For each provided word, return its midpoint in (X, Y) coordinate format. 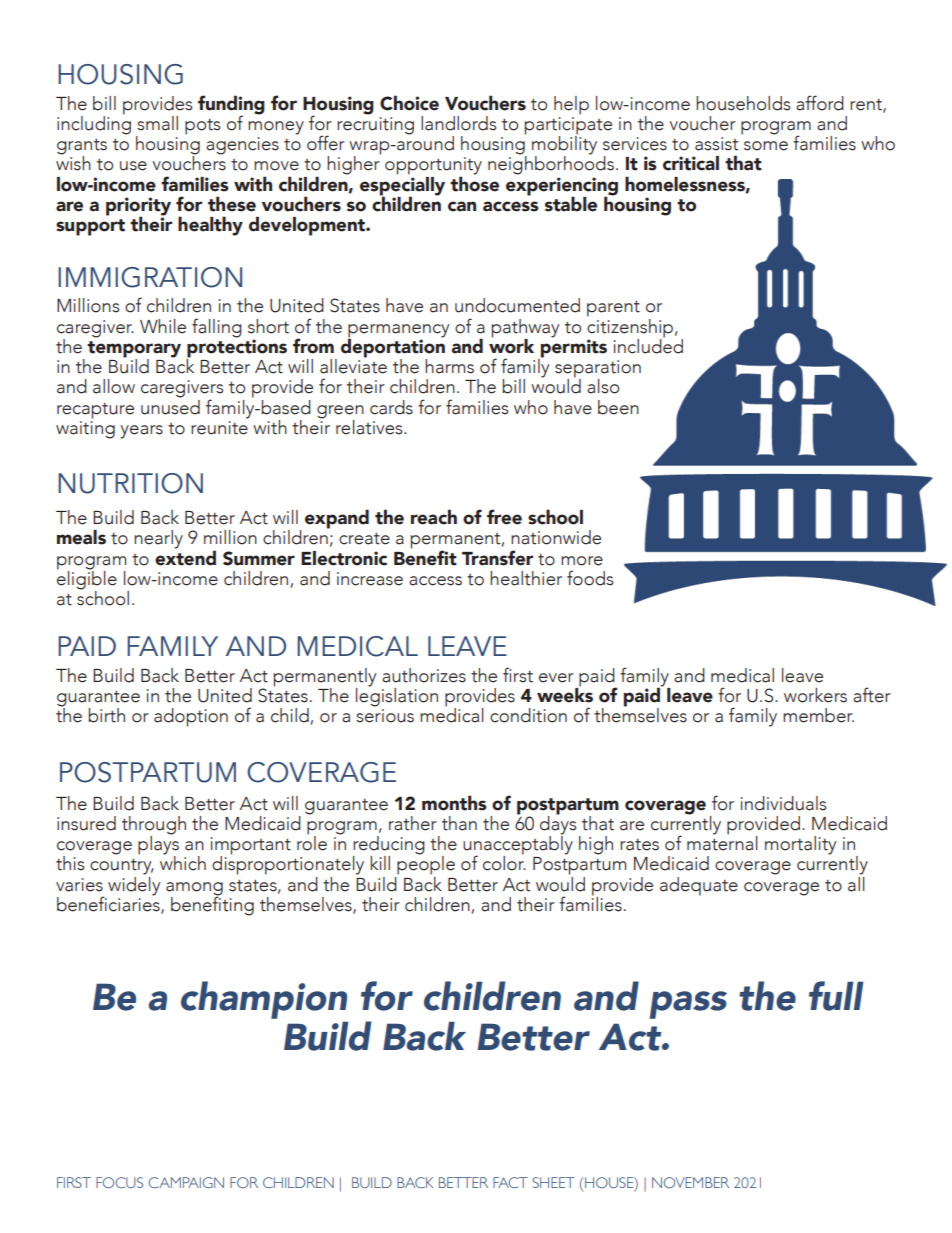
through (154, 826)
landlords (458, 123)
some (766, 146)
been (618, 407)
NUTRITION (130, 483)
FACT (510, 1182)
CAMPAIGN (186, 1182)
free (504, 517)
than (459, 823)
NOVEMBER (690, 1182)
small (157, 123)
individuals (783, 803)
